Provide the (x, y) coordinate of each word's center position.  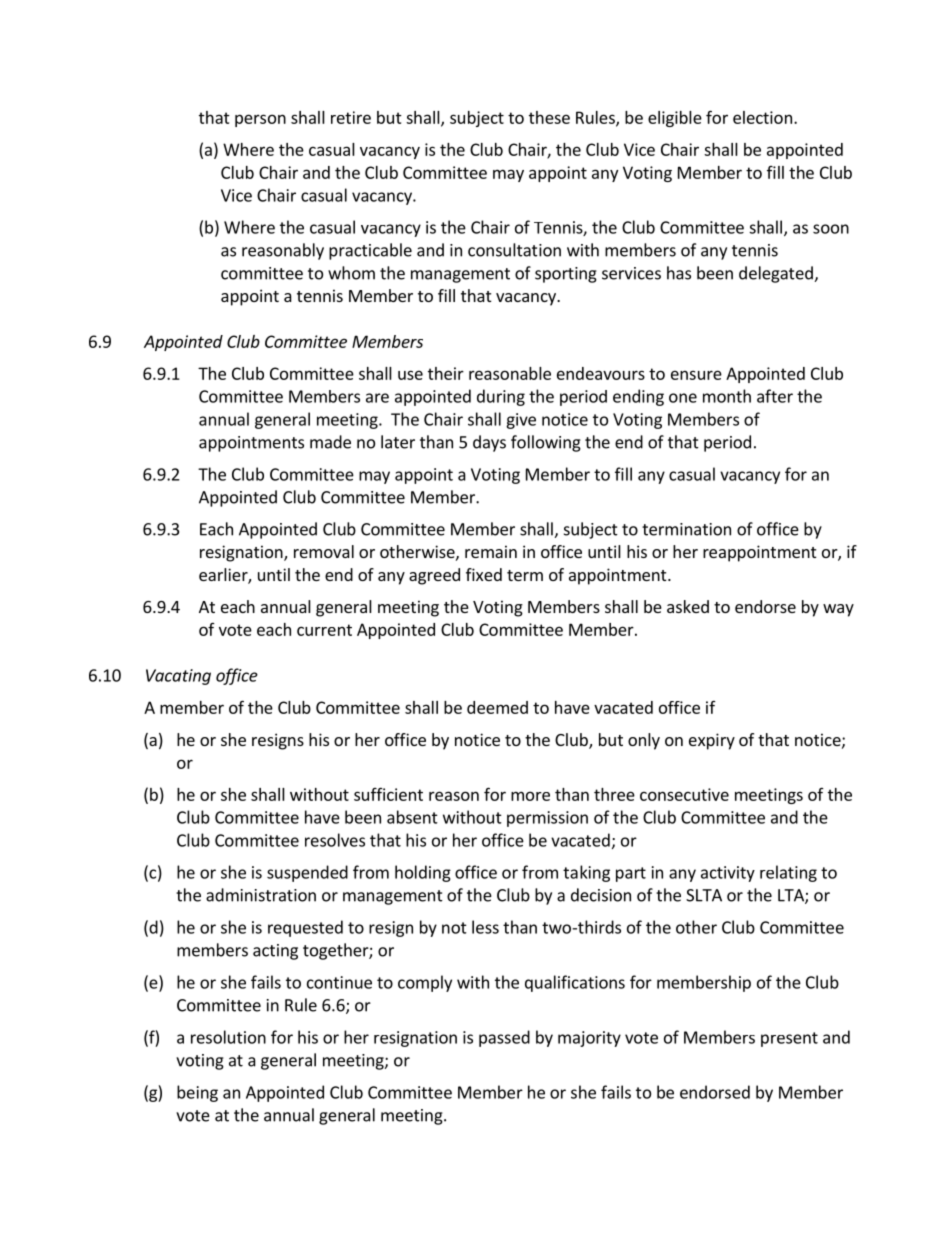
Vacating (178, 677)
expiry (712, 741)
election (762, 117)
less (485, 927)
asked (688, 606)
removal (324, 551)
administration (261, 895)
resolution (228, 1037)
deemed (497, 707)
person (260, 120)
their (446, 373)
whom (351, 273)
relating (788, 873)
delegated (777, 274)
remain (491, 551)
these (549, 117)
